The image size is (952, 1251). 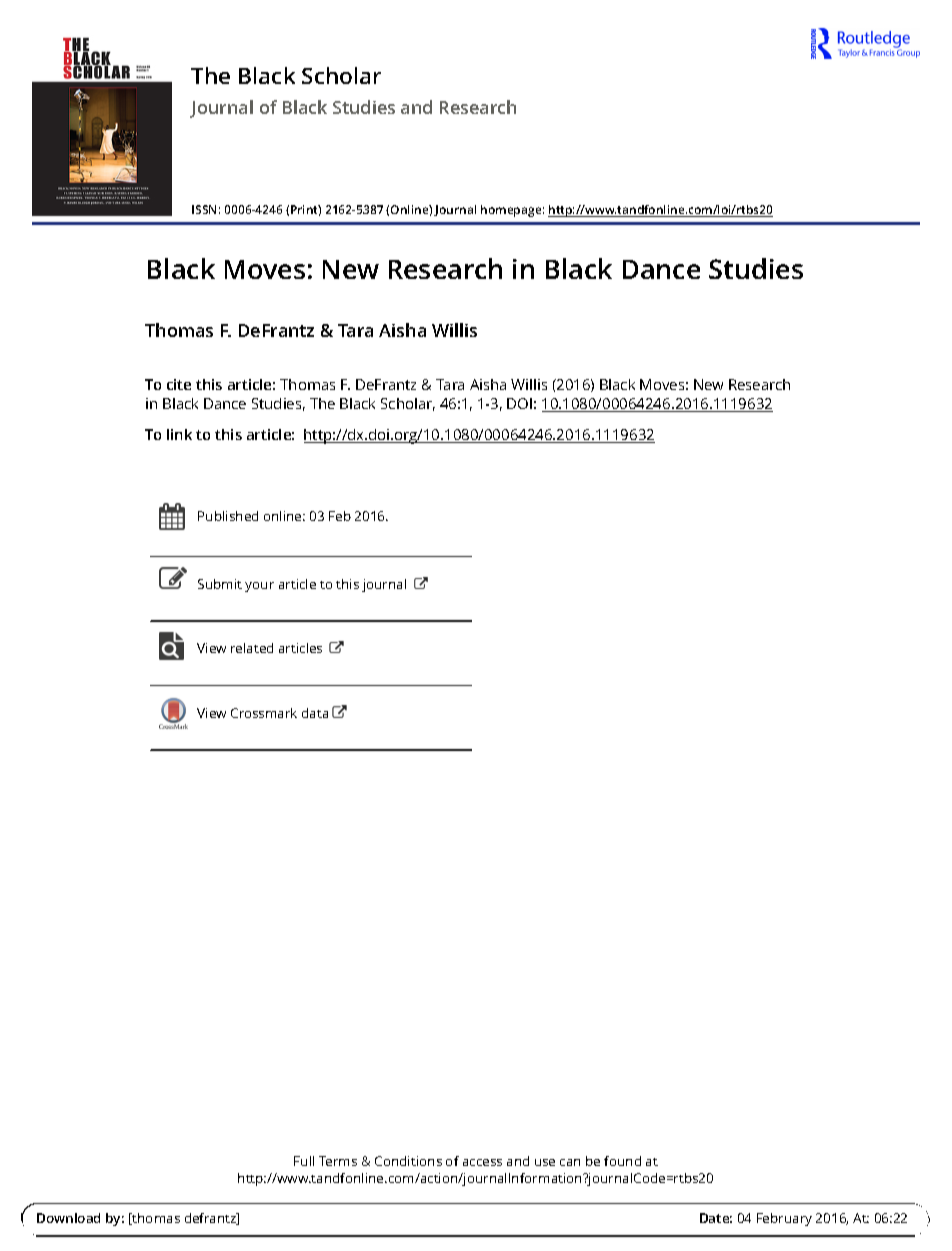 I want to click on Download, so click(x=68, y=1218).
